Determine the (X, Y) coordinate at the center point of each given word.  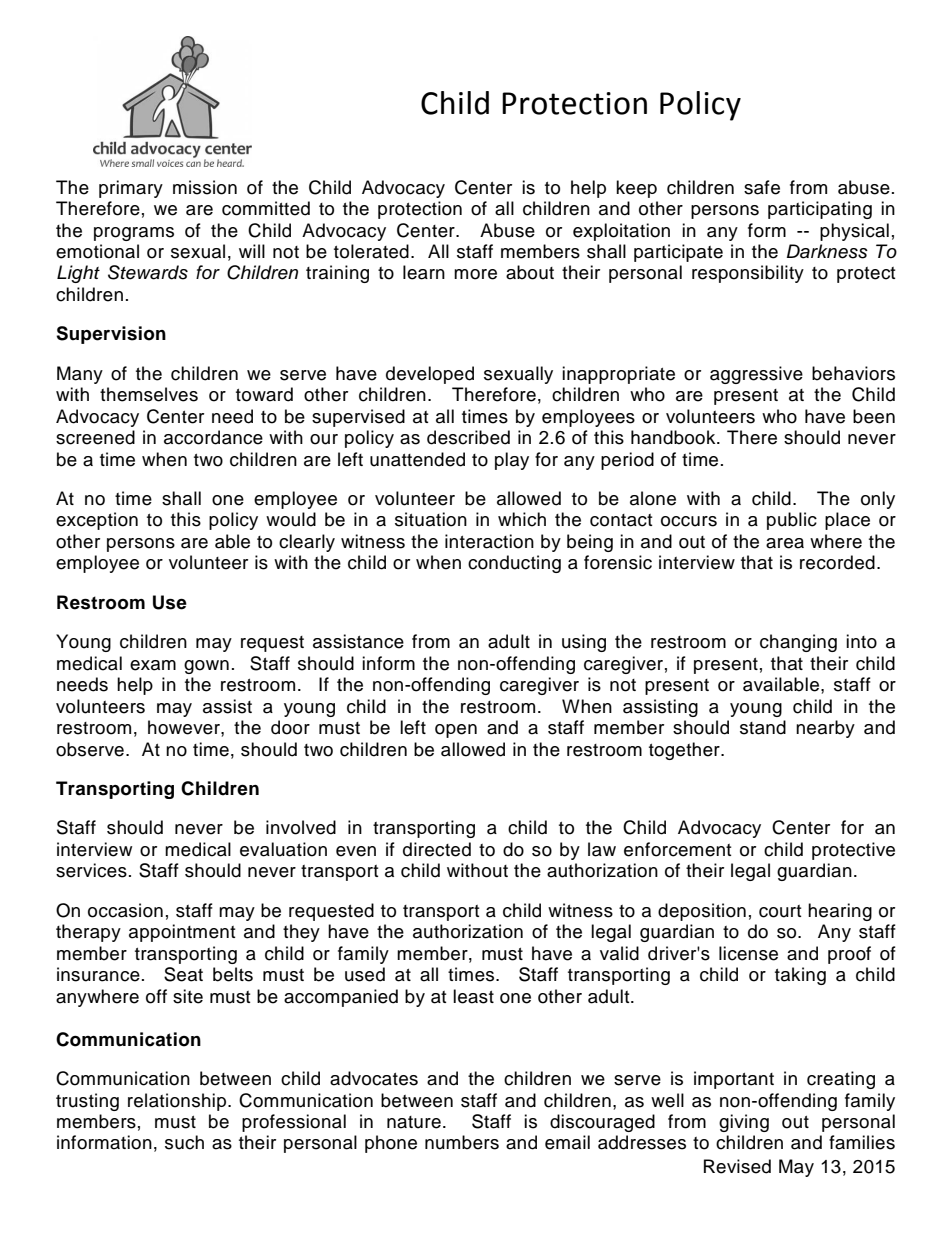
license (748, 953)
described (468, 437)
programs (134, 234)
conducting (514, 564)
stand (763, 727)
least (473, 996)
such (184, 1142)
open (456, 731)
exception (97, 521)
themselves (149, 394)
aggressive (756, 375)
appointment (182, 933)
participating (820, 210)
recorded (837, 562)
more (475, 274)
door (290, 727)
